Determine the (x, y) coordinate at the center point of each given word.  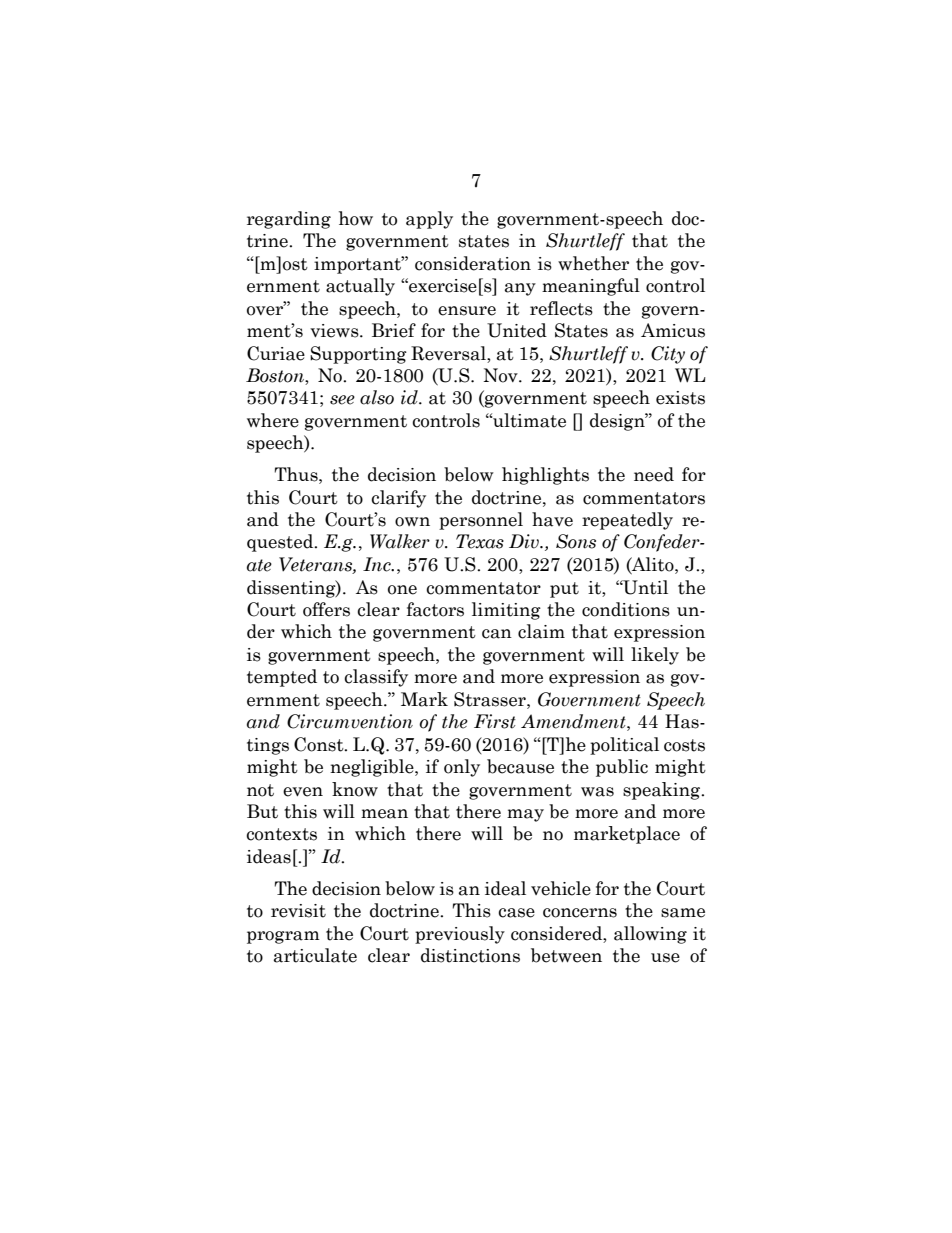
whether (593, 263)
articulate (315, 955)
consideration (473, 263)
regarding (289, 220)
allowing (650, 935)
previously (460, 935)
